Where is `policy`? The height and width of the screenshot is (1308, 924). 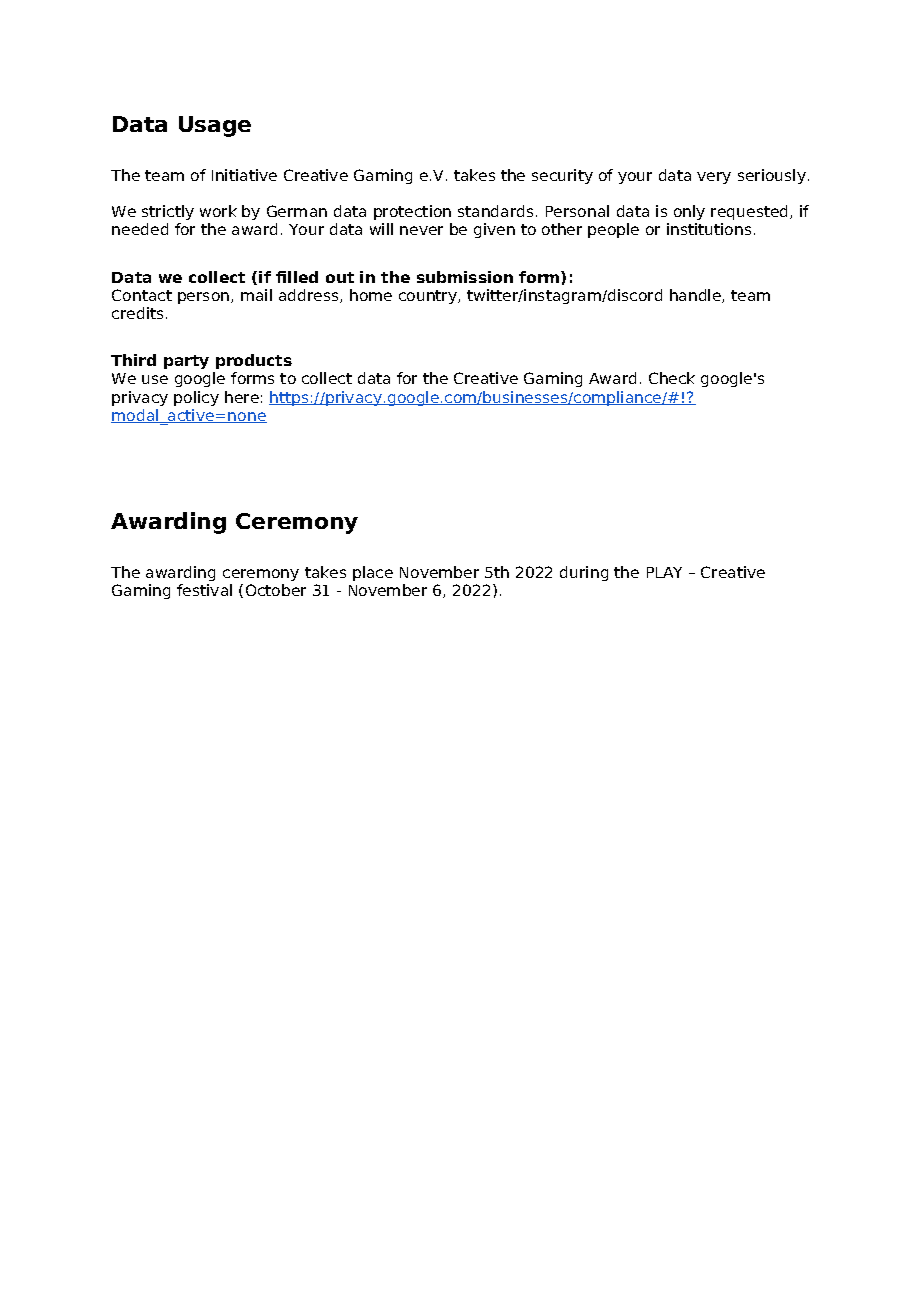 policy is located at coordinates (196, 398).
